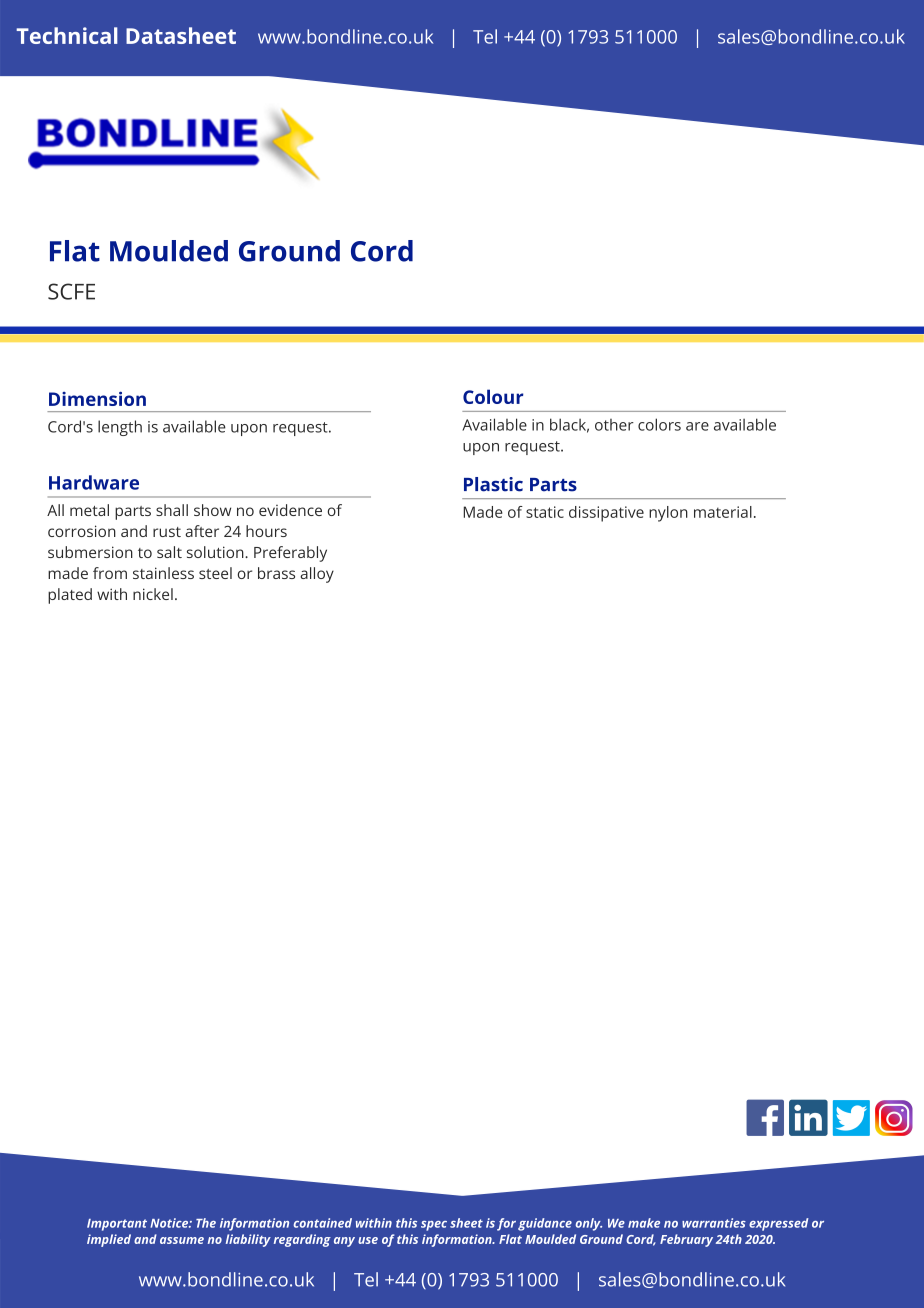  Describe the element at coordinates (668, 514) in the screenshot. I see `nylon` at that location.
